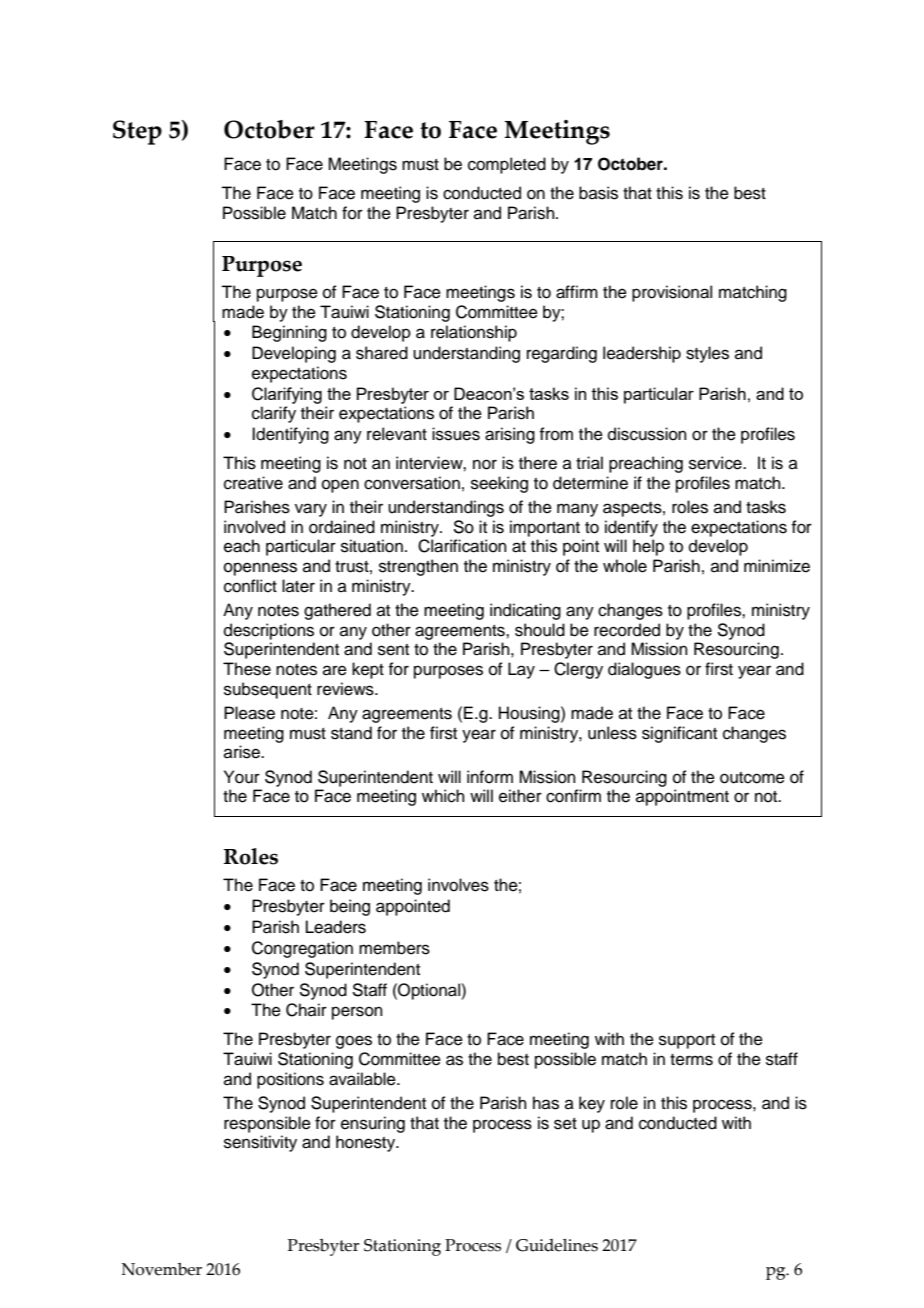 The image size is (924, 1308). I want to click on Step, so click(137, 132).
